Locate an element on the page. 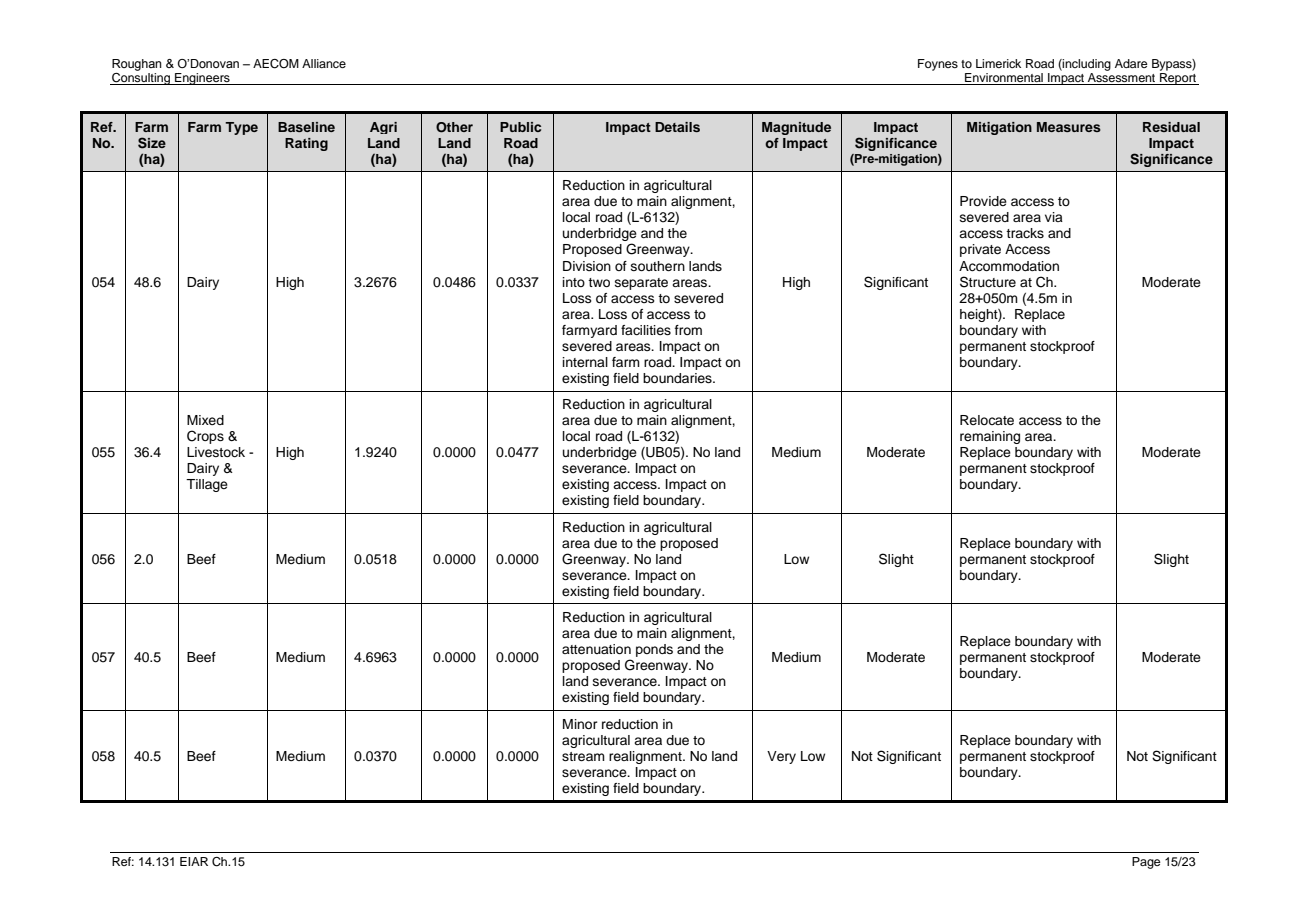 The image size is (1308, 924). Details is located at coordinates (677, 127).
